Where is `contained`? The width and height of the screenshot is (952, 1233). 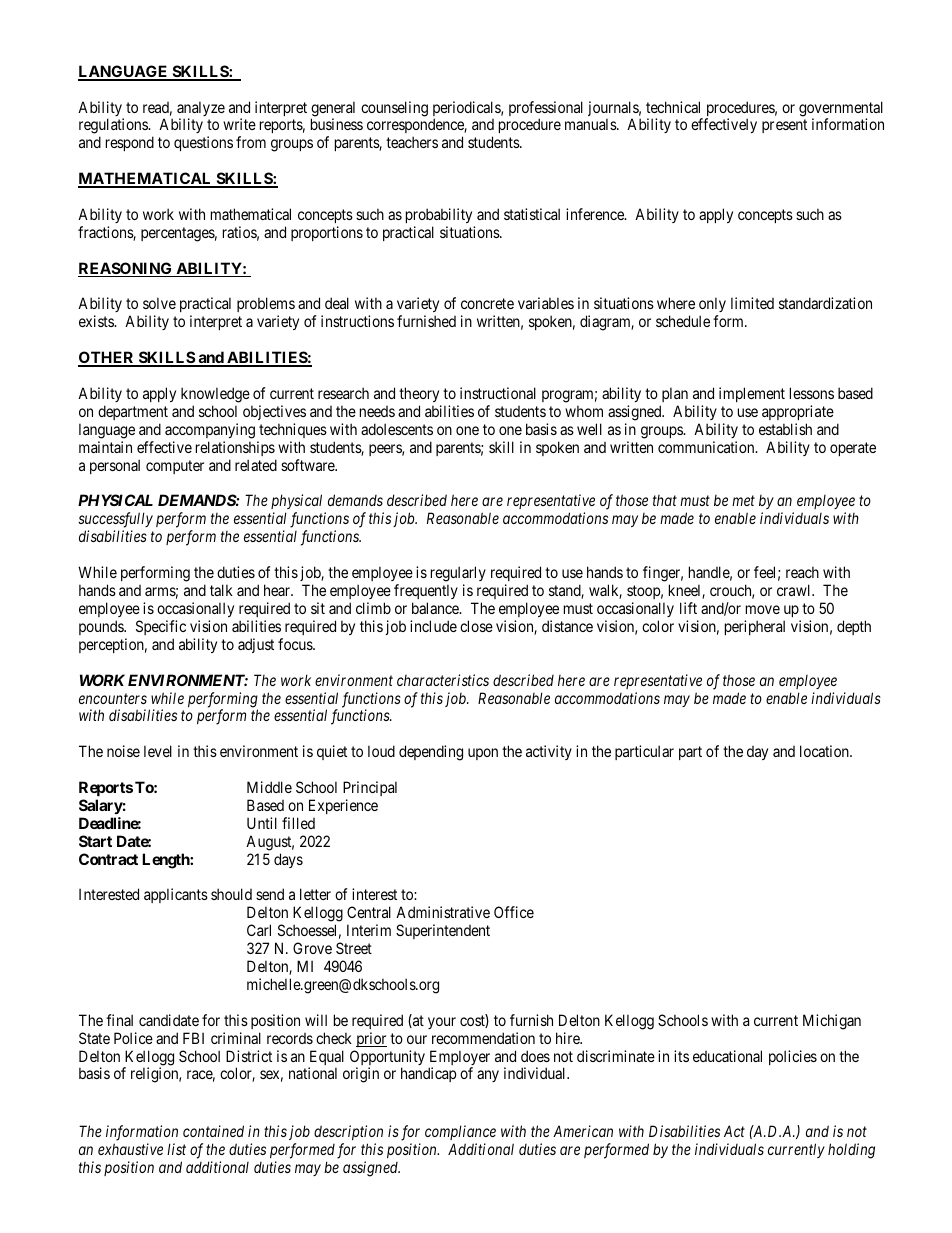 contained is located at coordinates (213, 1131).
